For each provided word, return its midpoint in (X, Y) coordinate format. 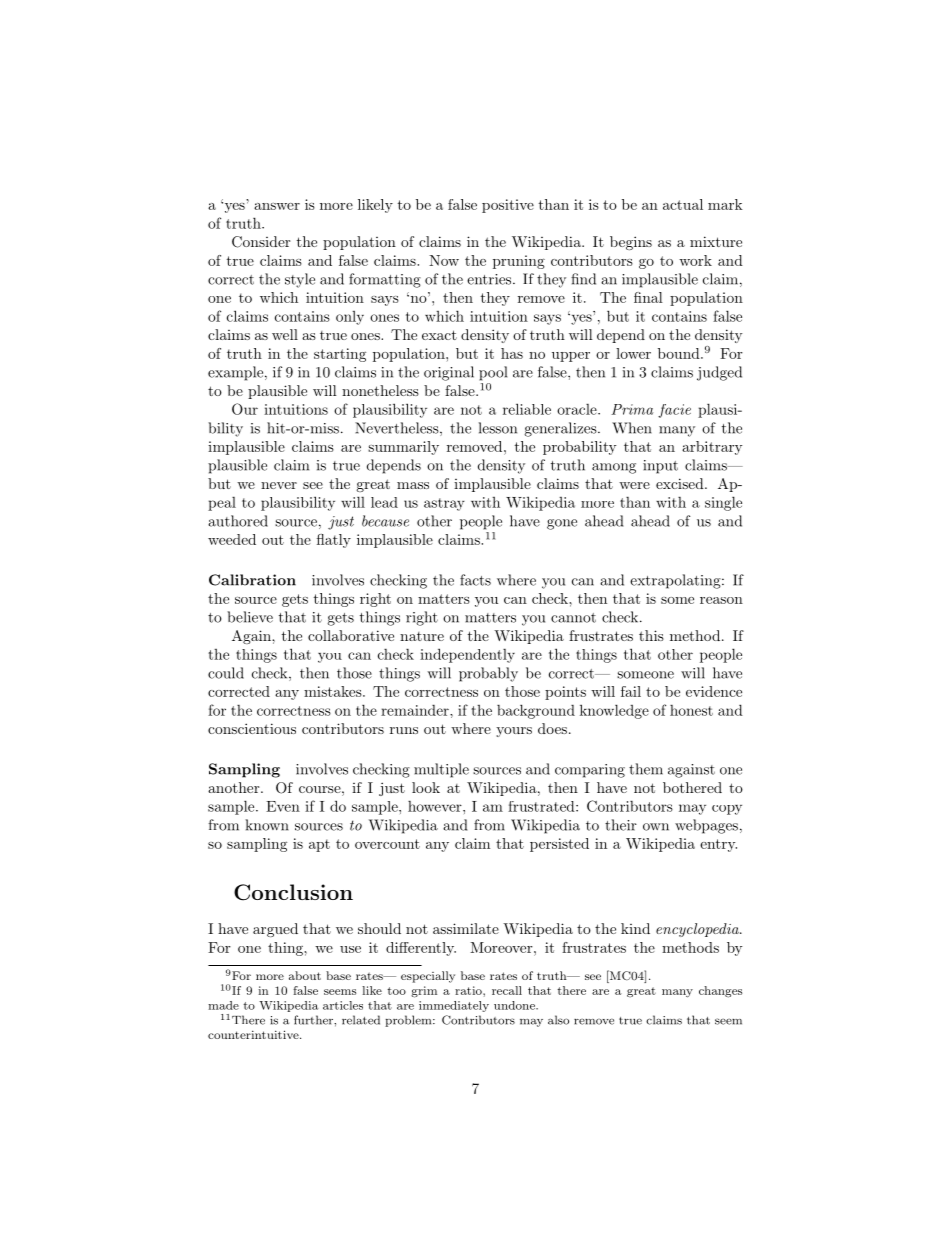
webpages (706, 826)
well (285, 334)
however (436, 806)
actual (683, 204)
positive (508, 206)
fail (631, 691)
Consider (261, 242)
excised (681, 483)
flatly (334, 541)
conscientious (252, 728)
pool (493, 373)
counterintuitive (254, 1034)
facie (674, 411)
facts (475, 580)
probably (488, 674)
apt (319, 845)
